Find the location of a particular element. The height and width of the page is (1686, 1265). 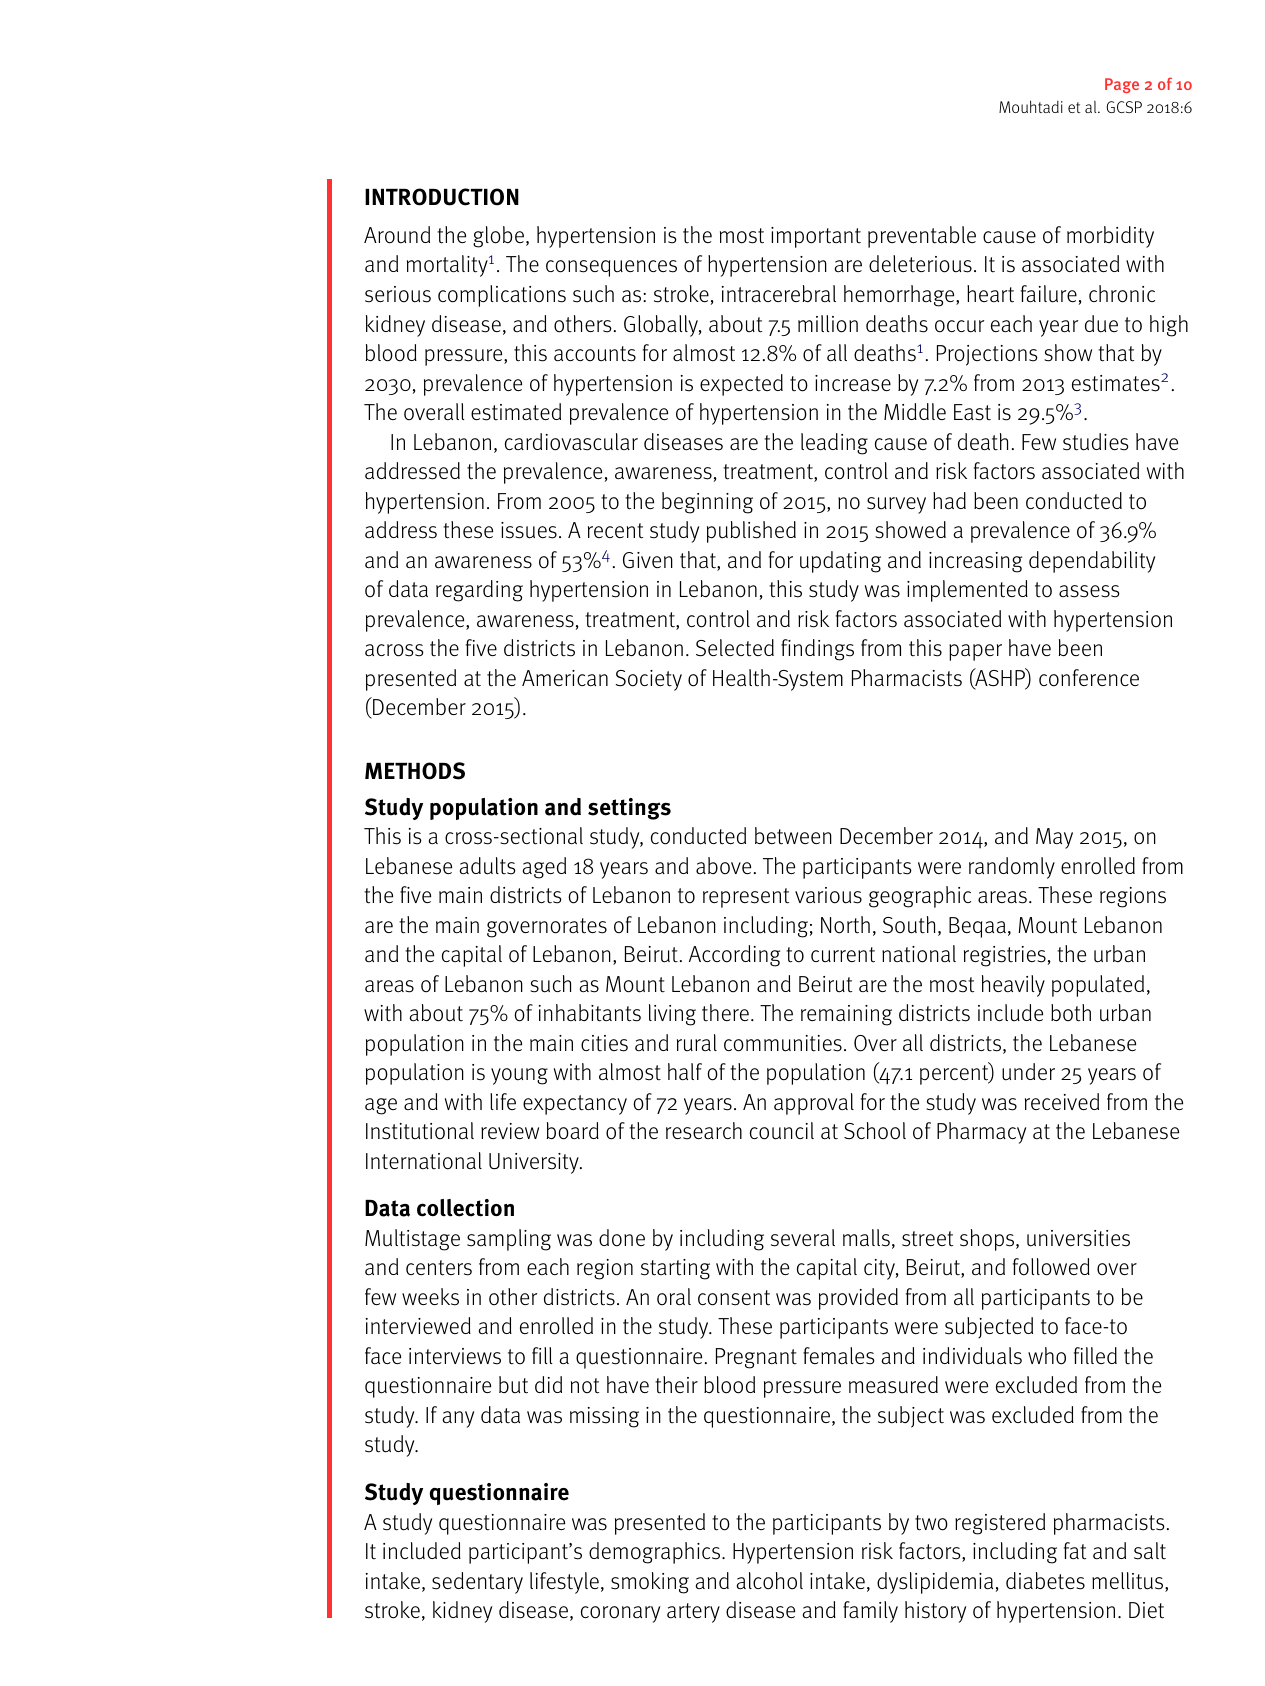

issues is located at coordinates (529, 530).
